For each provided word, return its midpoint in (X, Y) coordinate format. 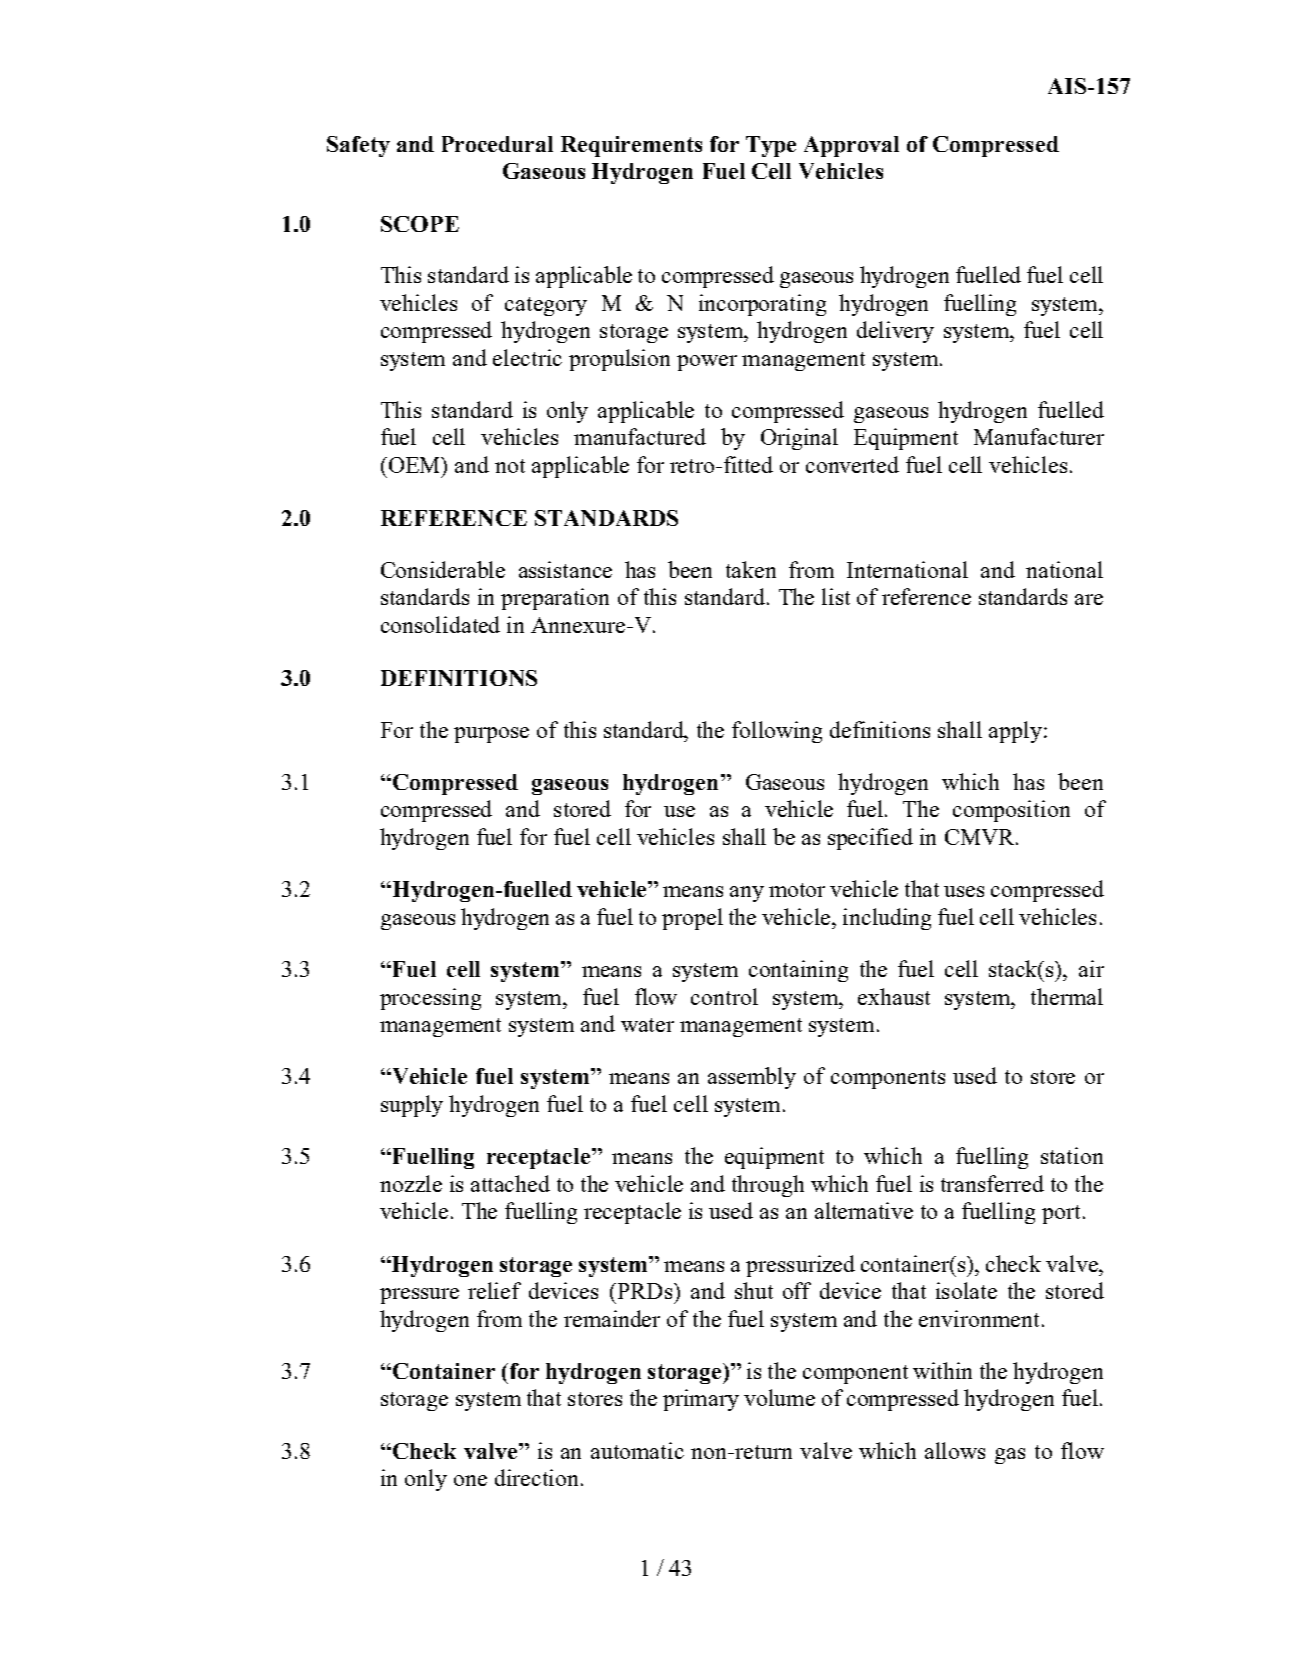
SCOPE (420, 224)
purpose (491, 735)
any (747, 894)
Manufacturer (1039, 436)
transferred (992, 1183)
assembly (752, 1078)
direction (536, 1477)
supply (412, 1106)
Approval (851, 146)
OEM (416, 465)
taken (751, 569)
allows (955, 1450)
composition (1011, 811)
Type (771, 146)
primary (701, 1400)
